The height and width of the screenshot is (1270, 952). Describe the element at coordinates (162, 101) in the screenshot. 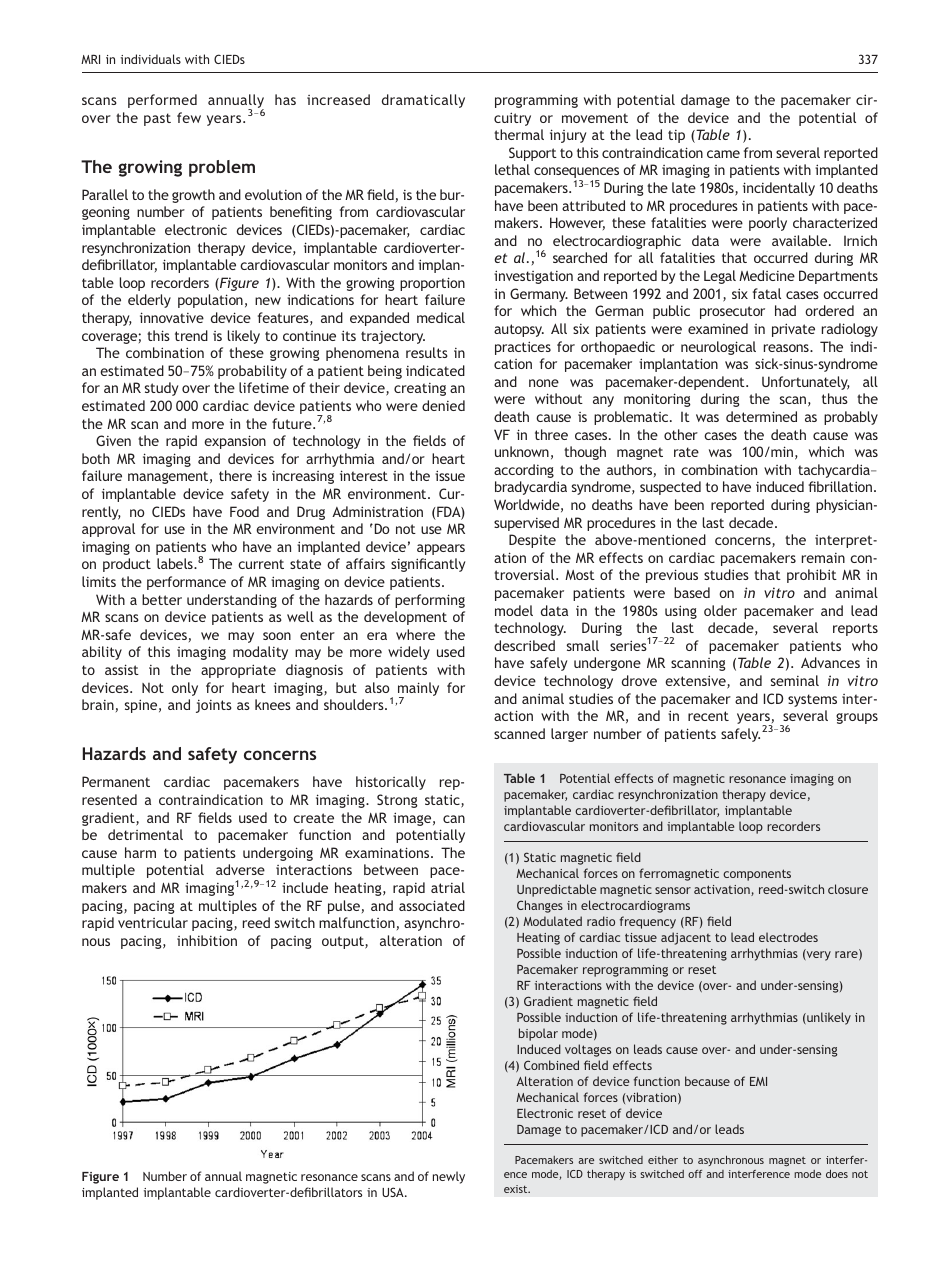

I see `performed` at that location.
